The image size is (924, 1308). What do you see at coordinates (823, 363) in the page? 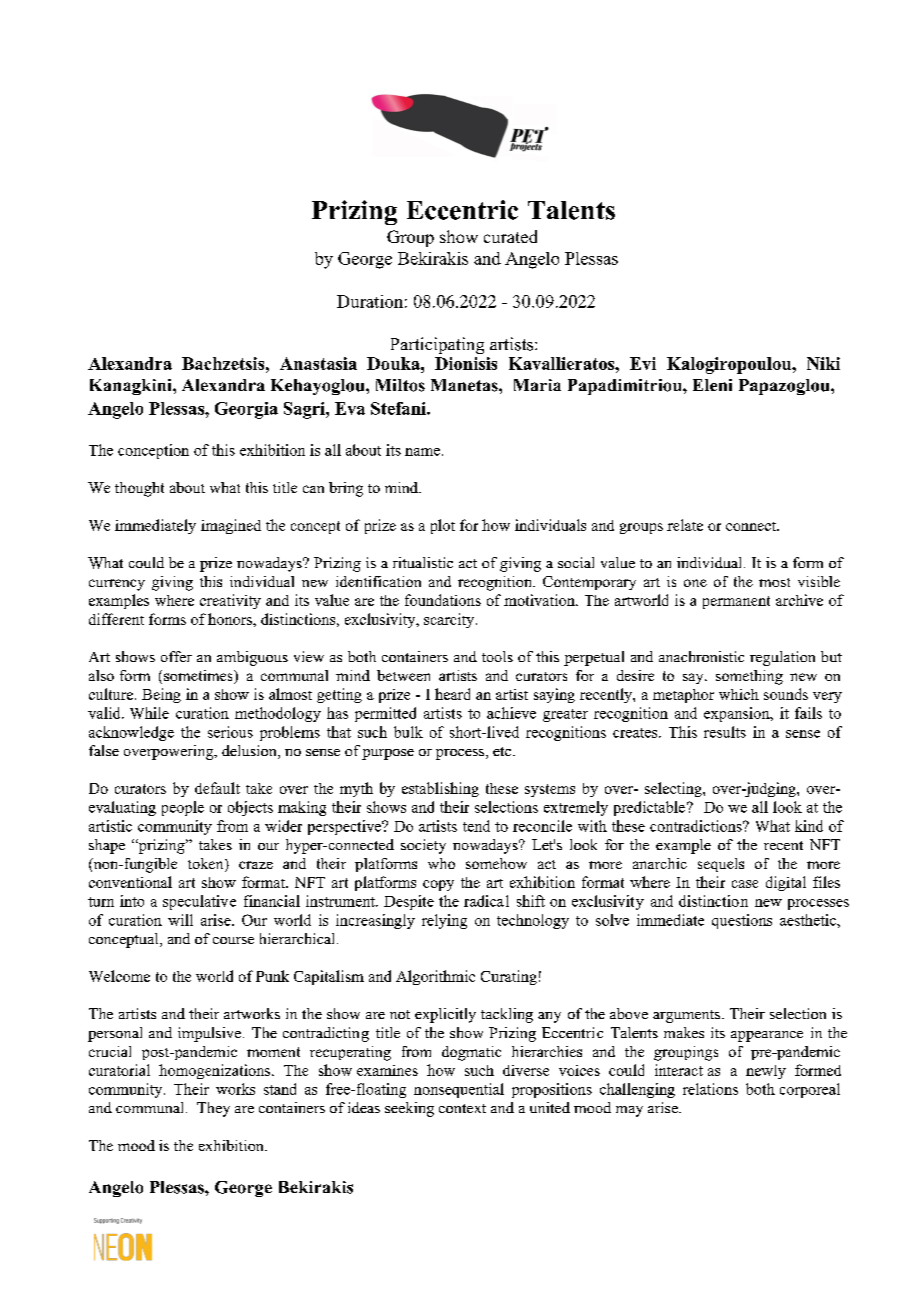
I see `Niki` at bounding box center [823, 363].
